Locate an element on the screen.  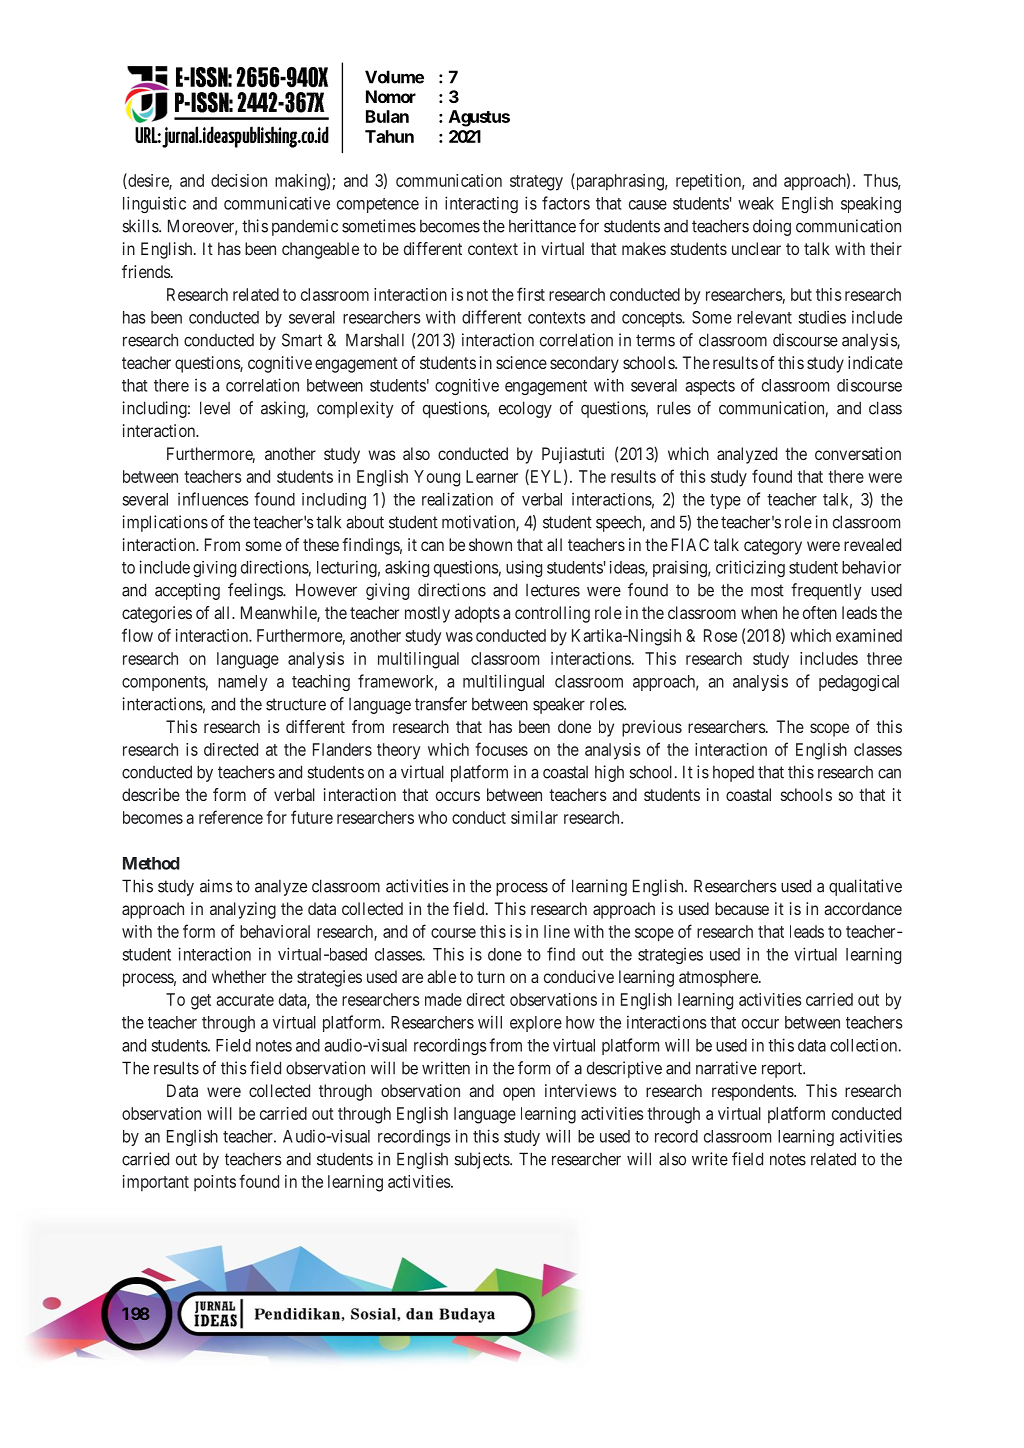
line is located at coordinates (557, 931).
